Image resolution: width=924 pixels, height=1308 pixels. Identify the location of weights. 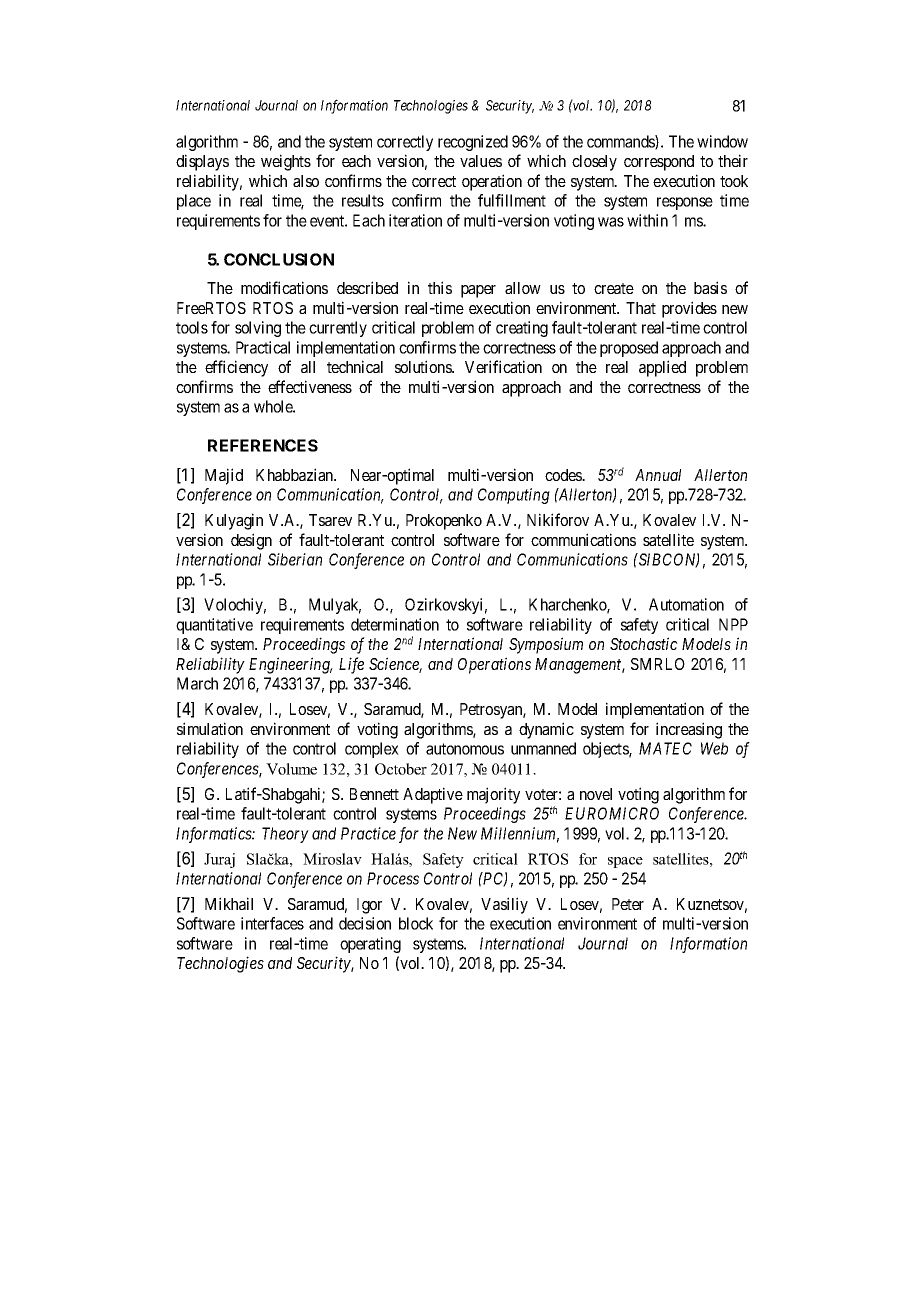
(286, 162).
